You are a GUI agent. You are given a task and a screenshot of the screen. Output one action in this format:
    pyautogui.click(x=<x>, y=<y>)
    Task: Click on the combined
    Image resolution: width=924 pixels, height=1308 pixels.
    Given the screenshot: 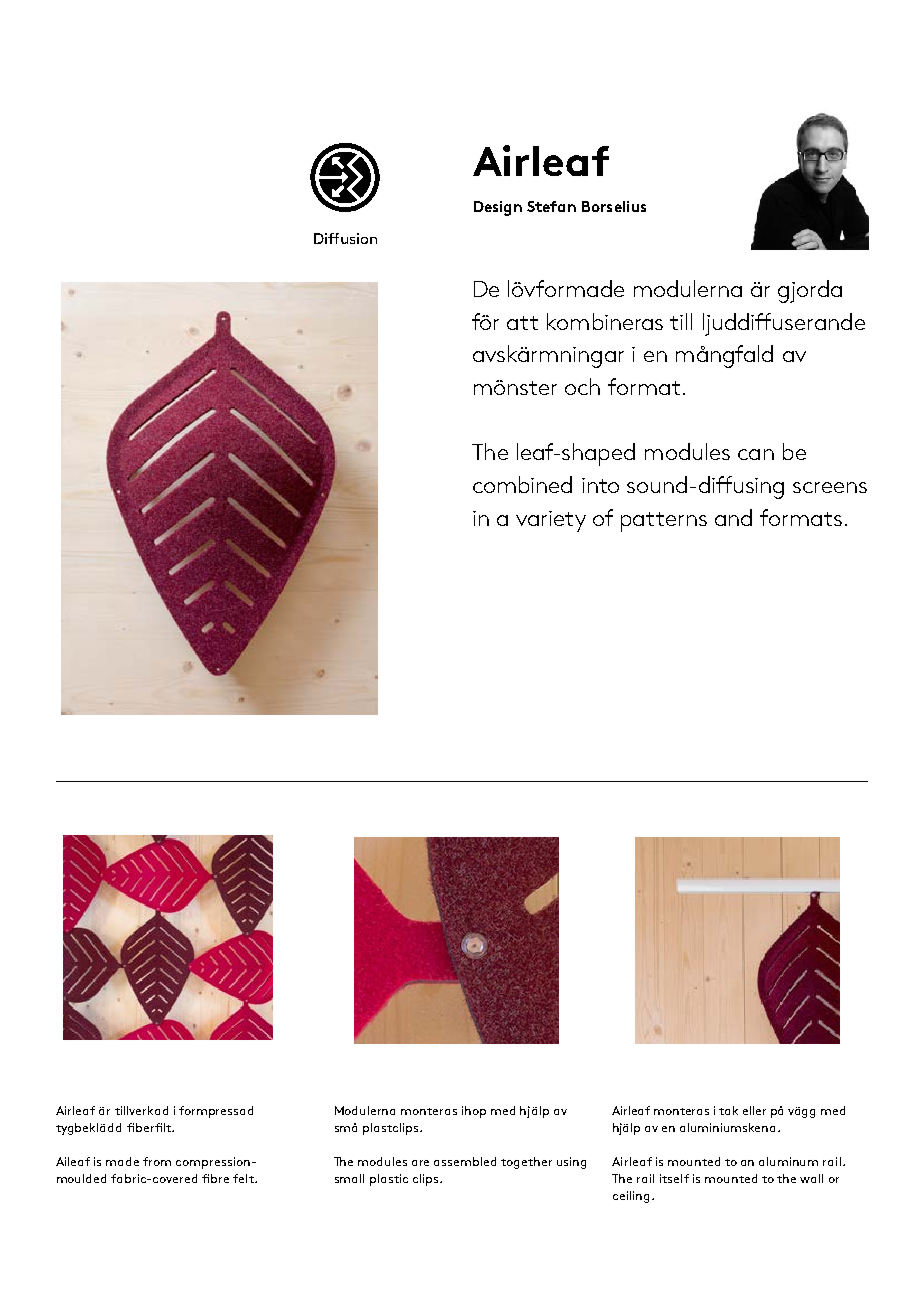 What is the action you would take?
    pyautogui.click(x=522, y=484)
